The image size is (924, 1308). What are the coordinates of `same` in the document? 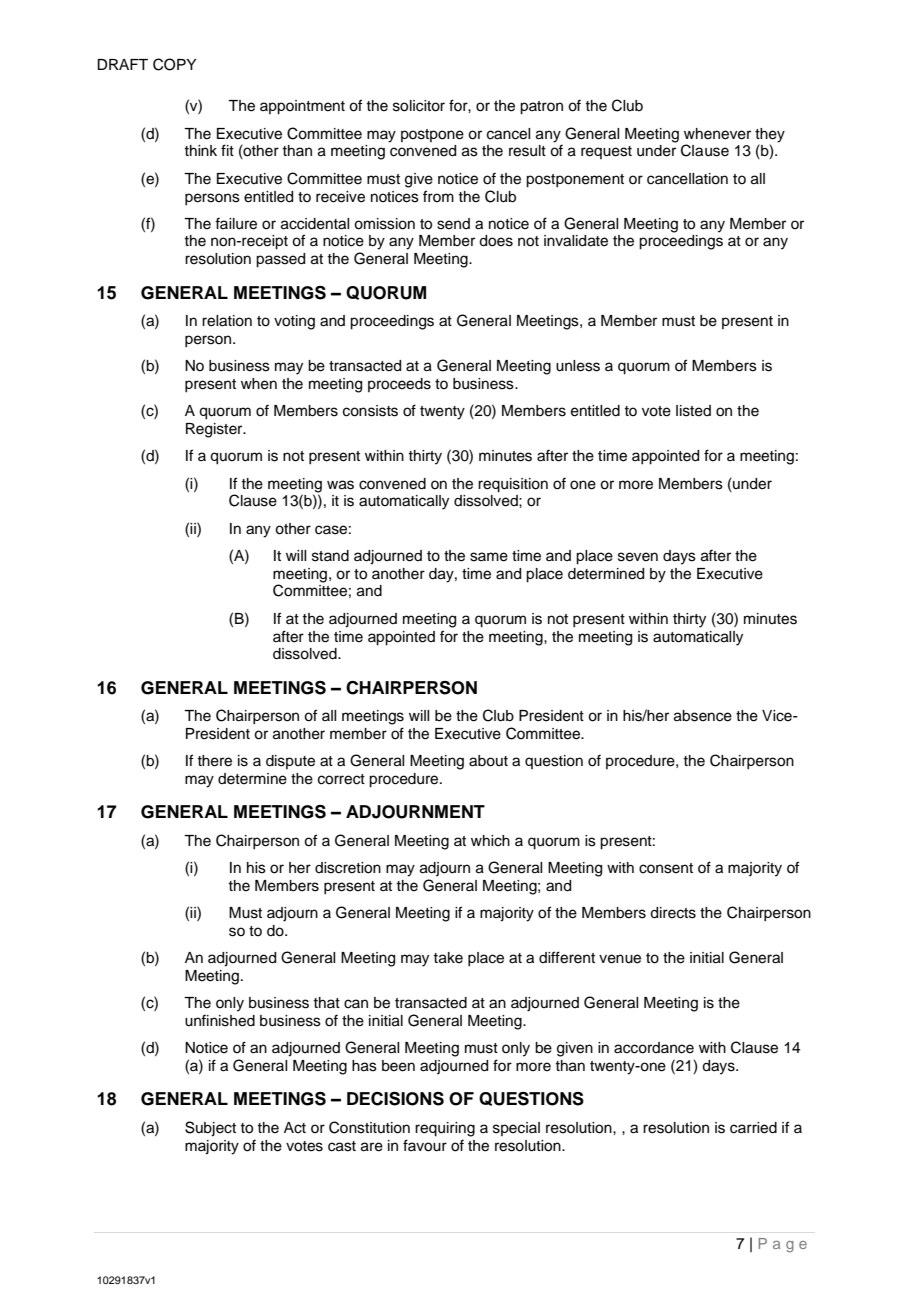 It's located at (489, 557).
